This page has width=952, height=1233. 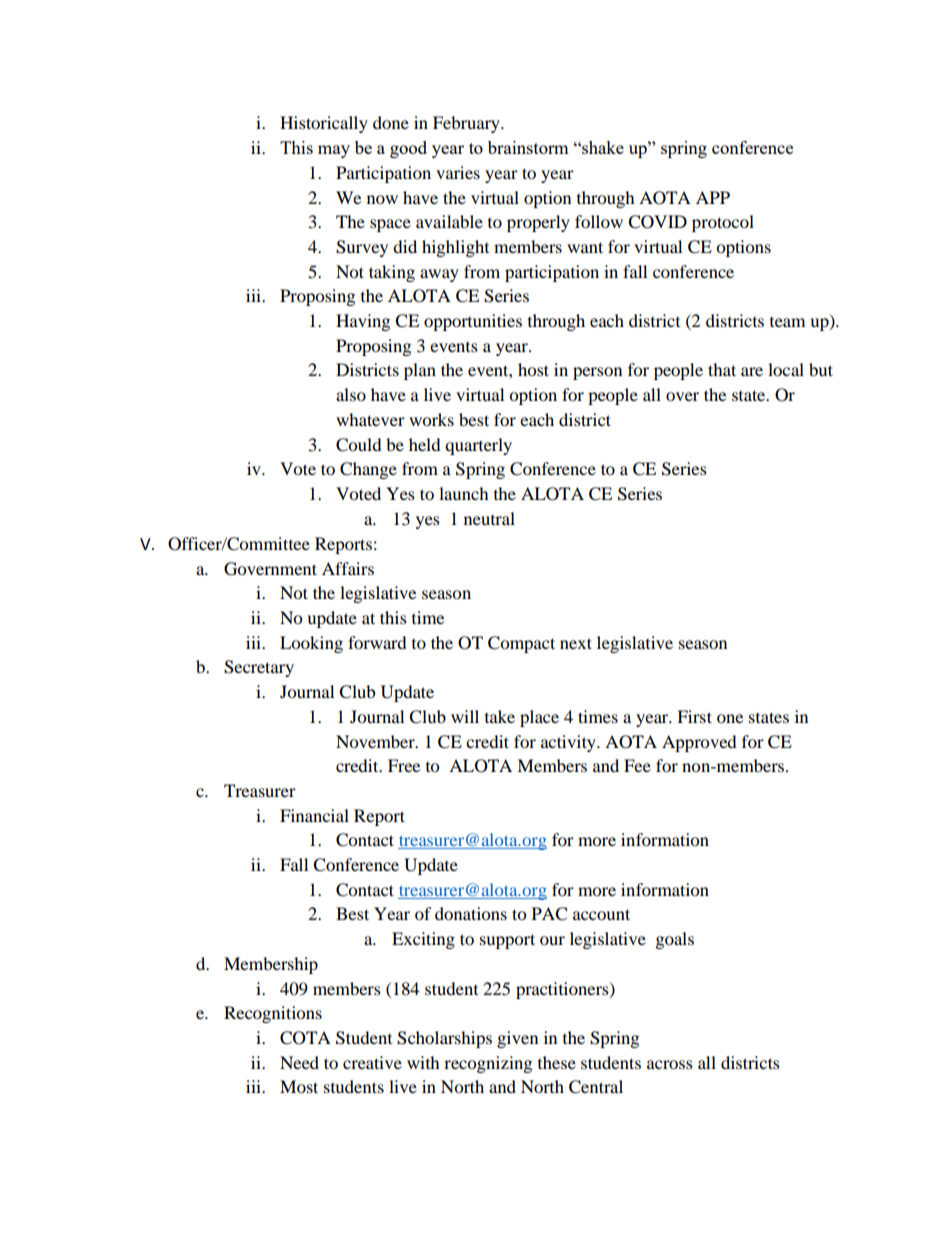 I want to click on Affairs, so click(x=348, y=568).
